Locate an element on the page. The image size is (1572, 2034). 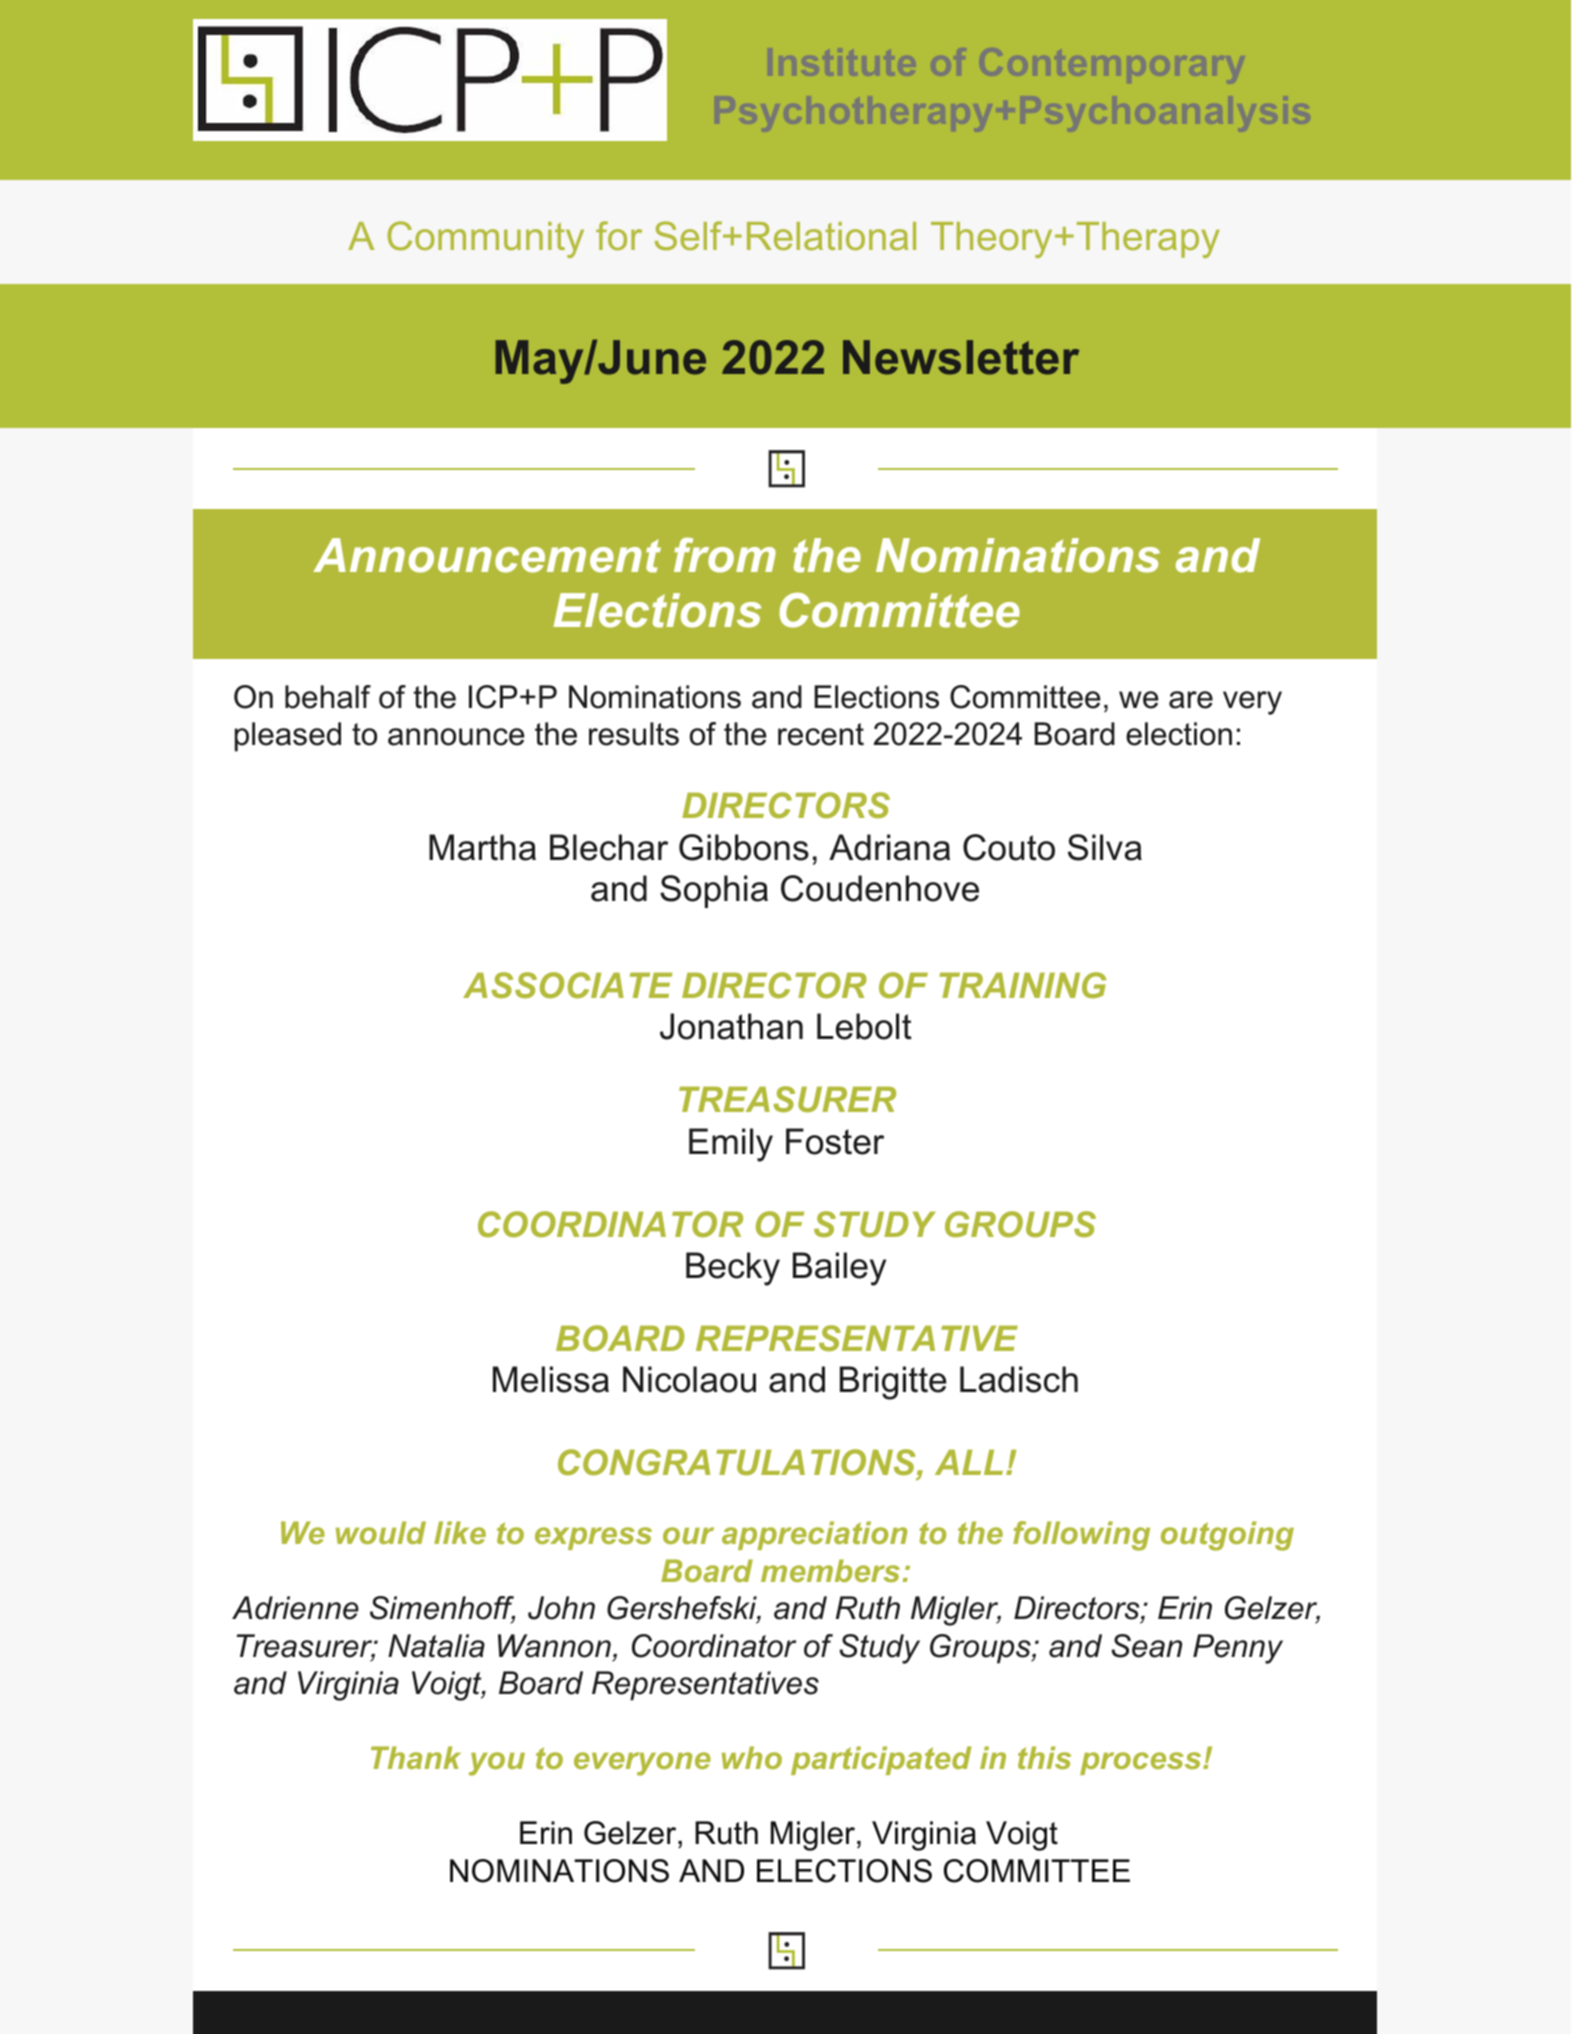
ASSOCIATE is located at coordinates (568, 985).
